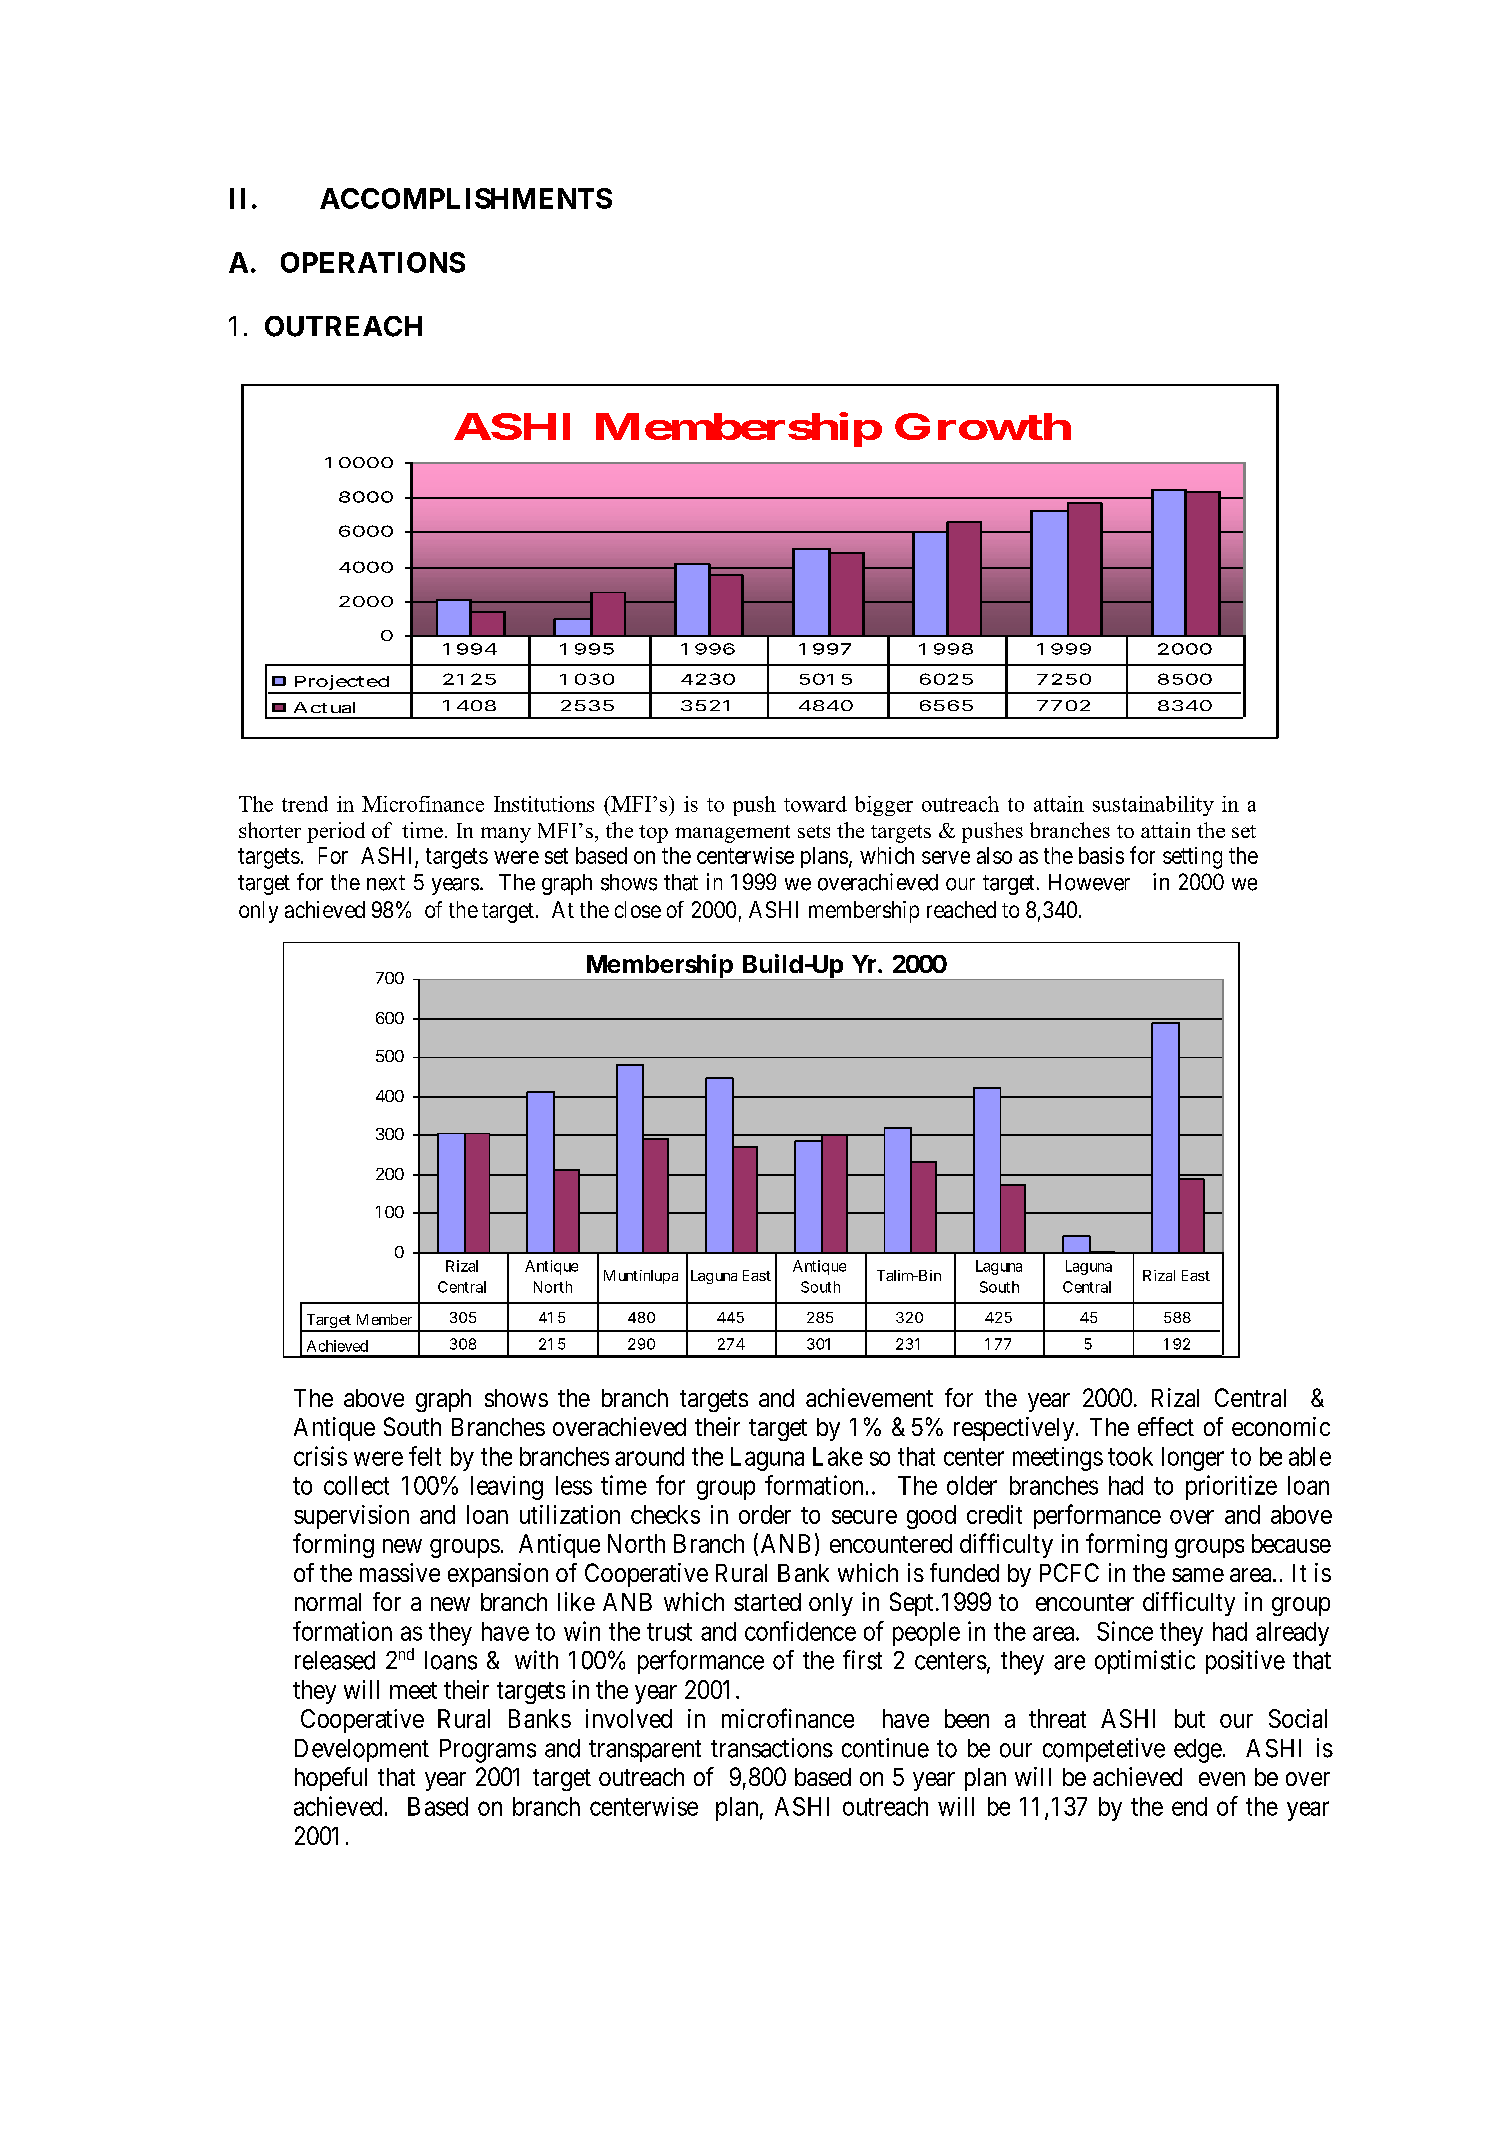  I want to click on transactions, so click(772, 1748).
